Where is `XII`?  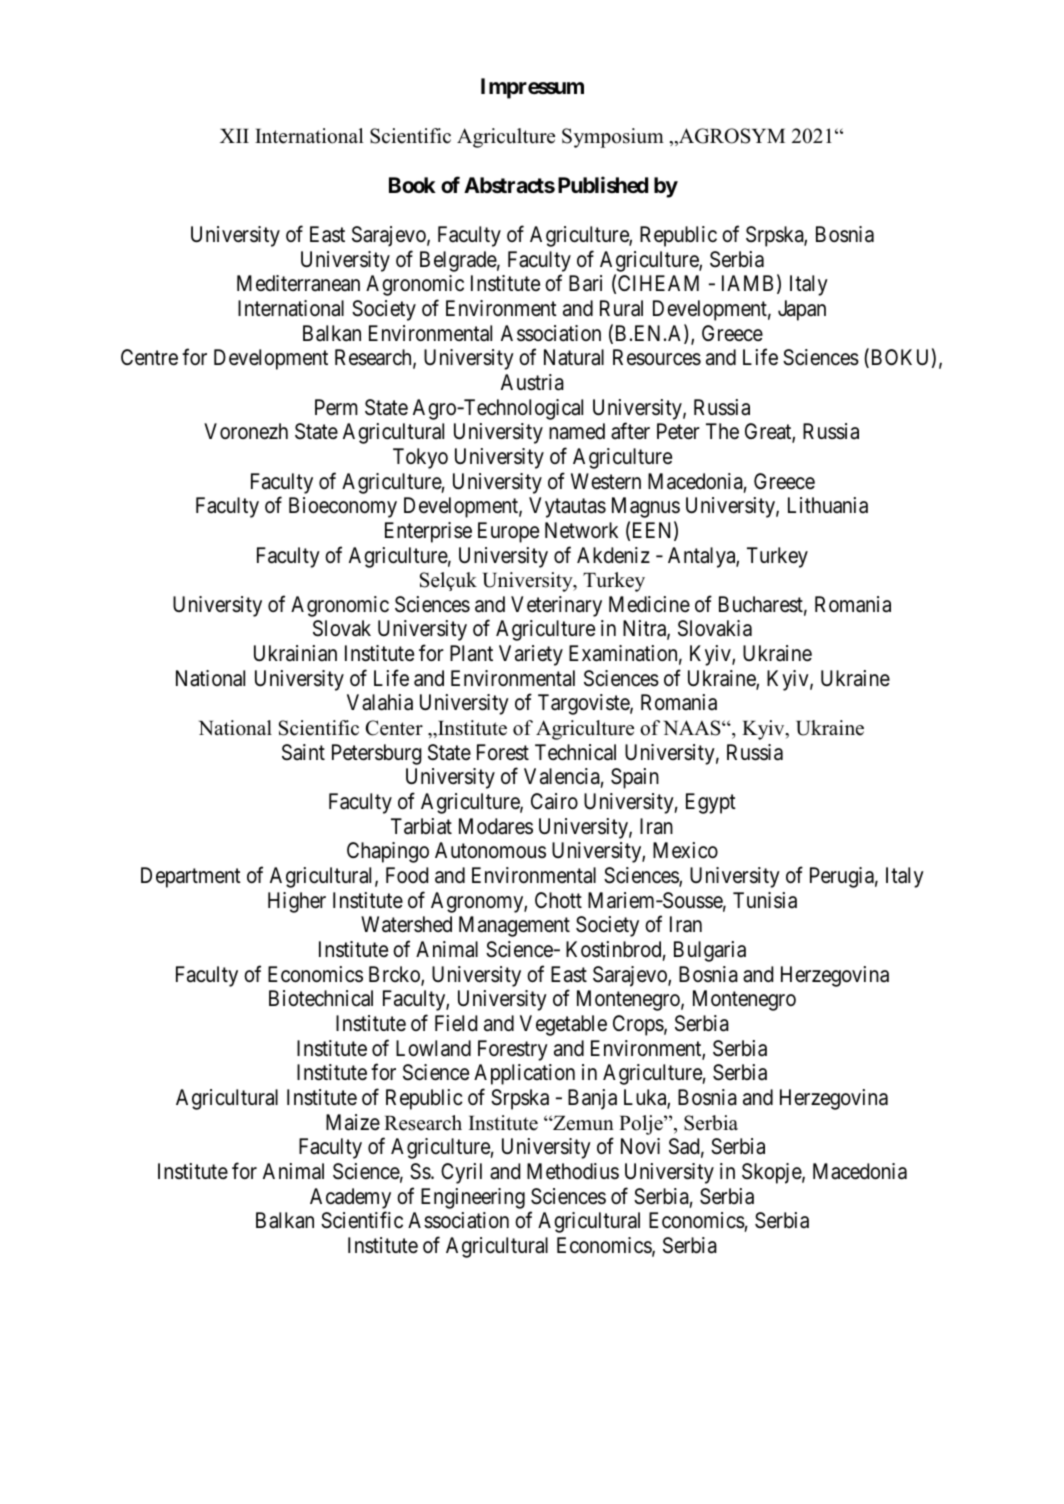 XII is located at coordinates (234, 136).
